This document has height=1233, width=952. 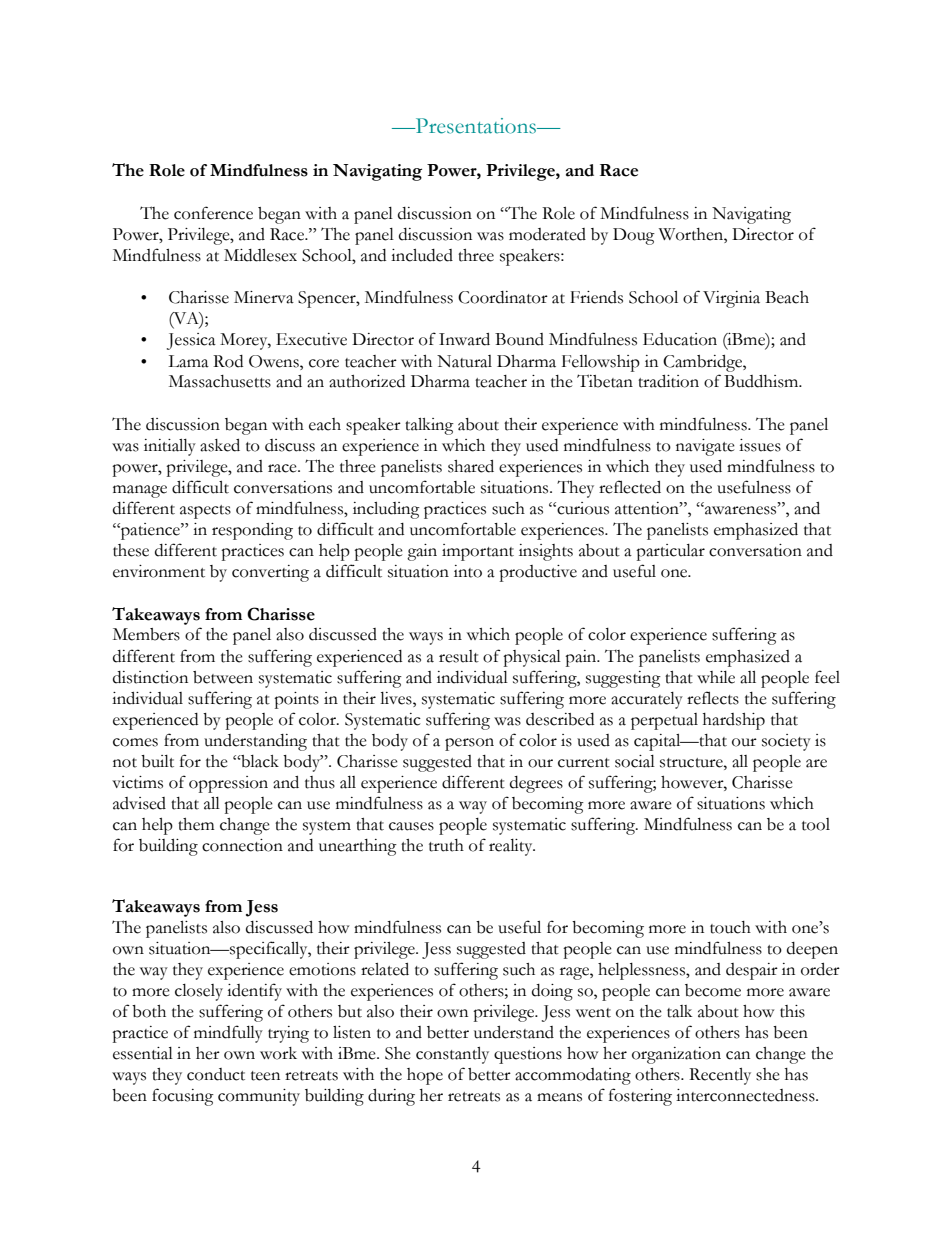 What do you see at coordinates (476, 126) in the document?
I see `Presentations` at bounding box center [476, 126].
